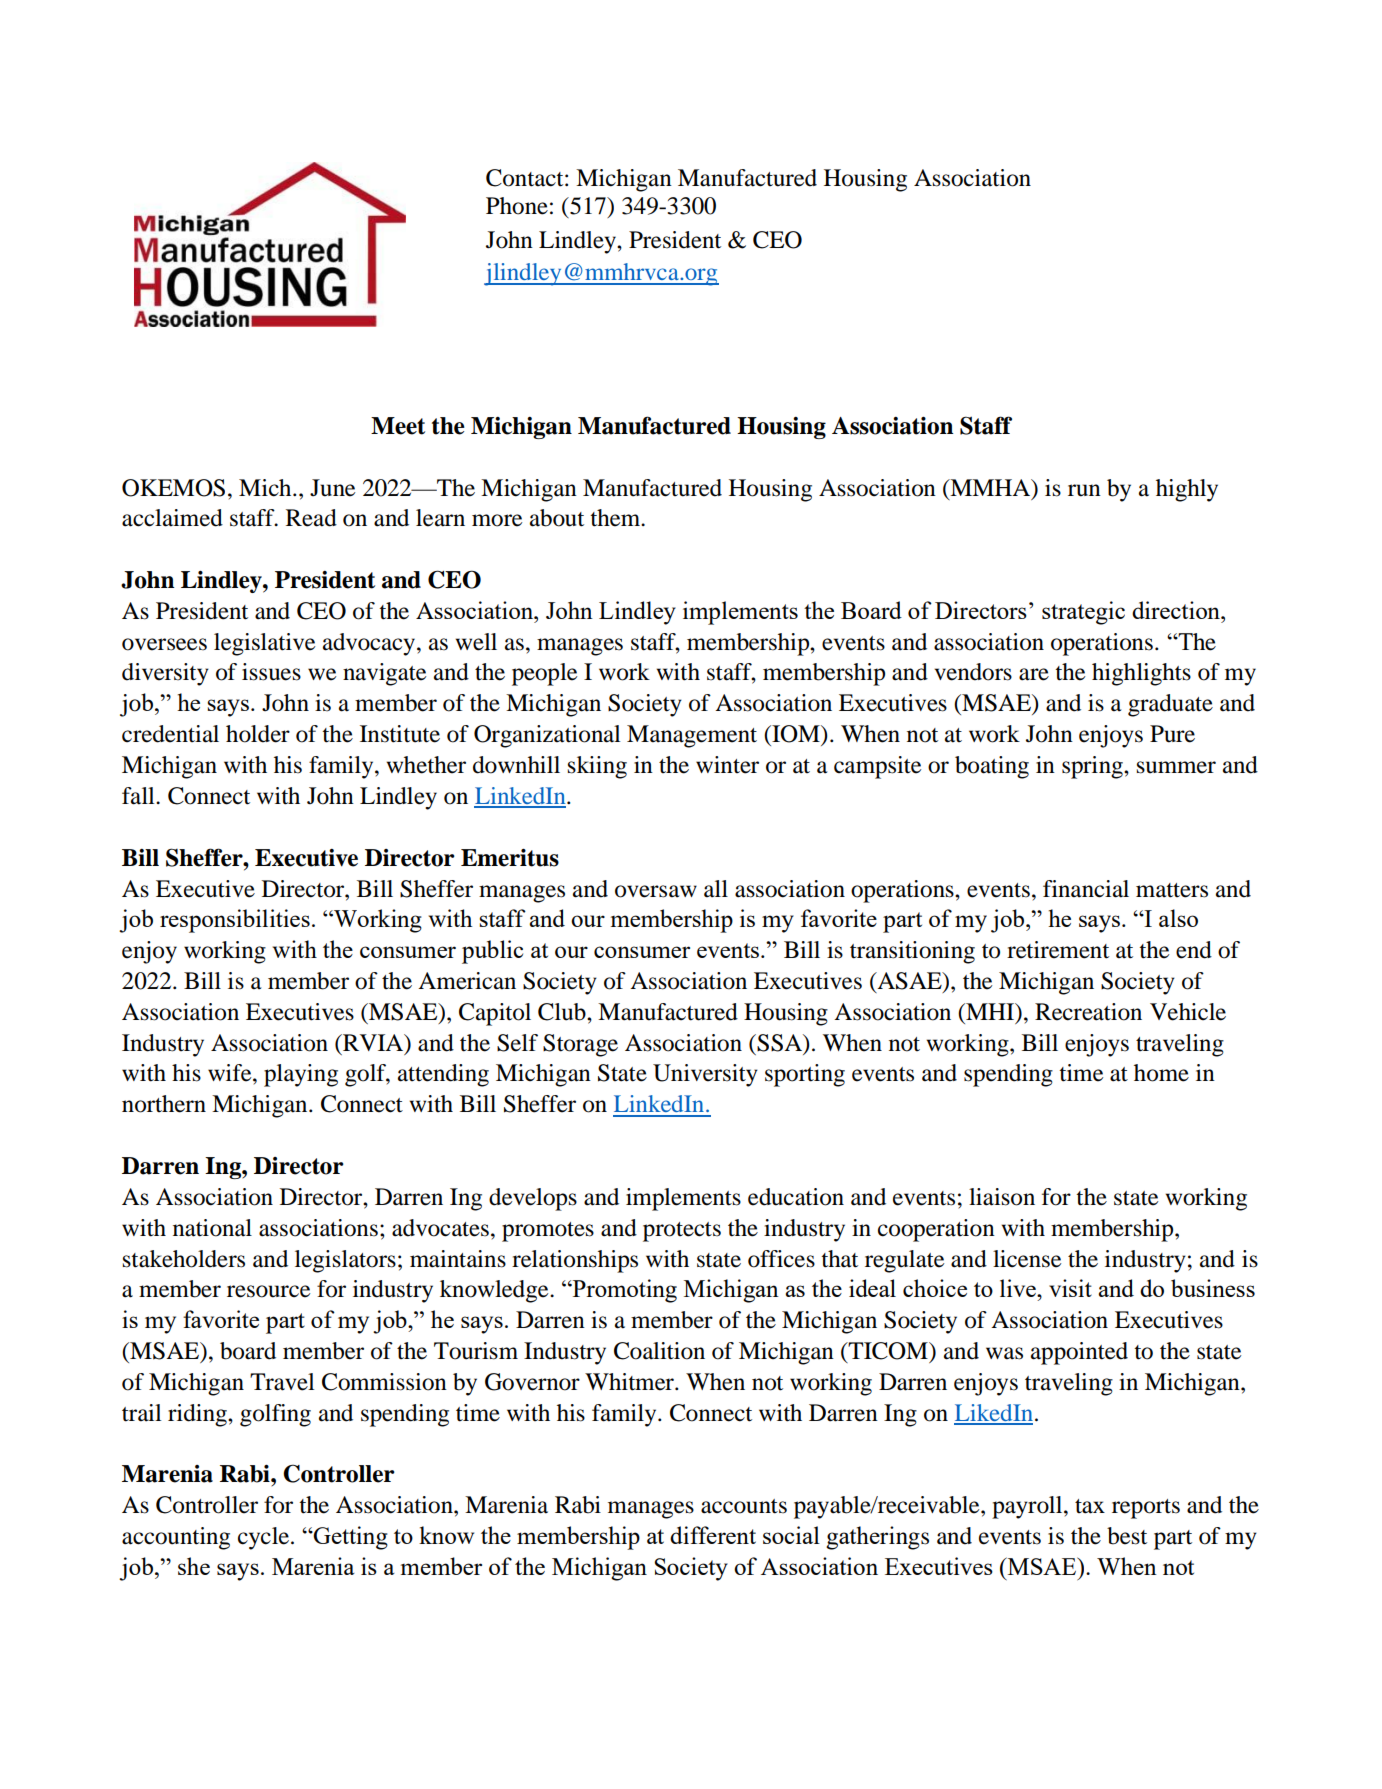 This document has height=1789, width=1382. What do you see at coordinates (744, 1506) in the document?
I see `accounts` at bounding box center [744, 1506].
